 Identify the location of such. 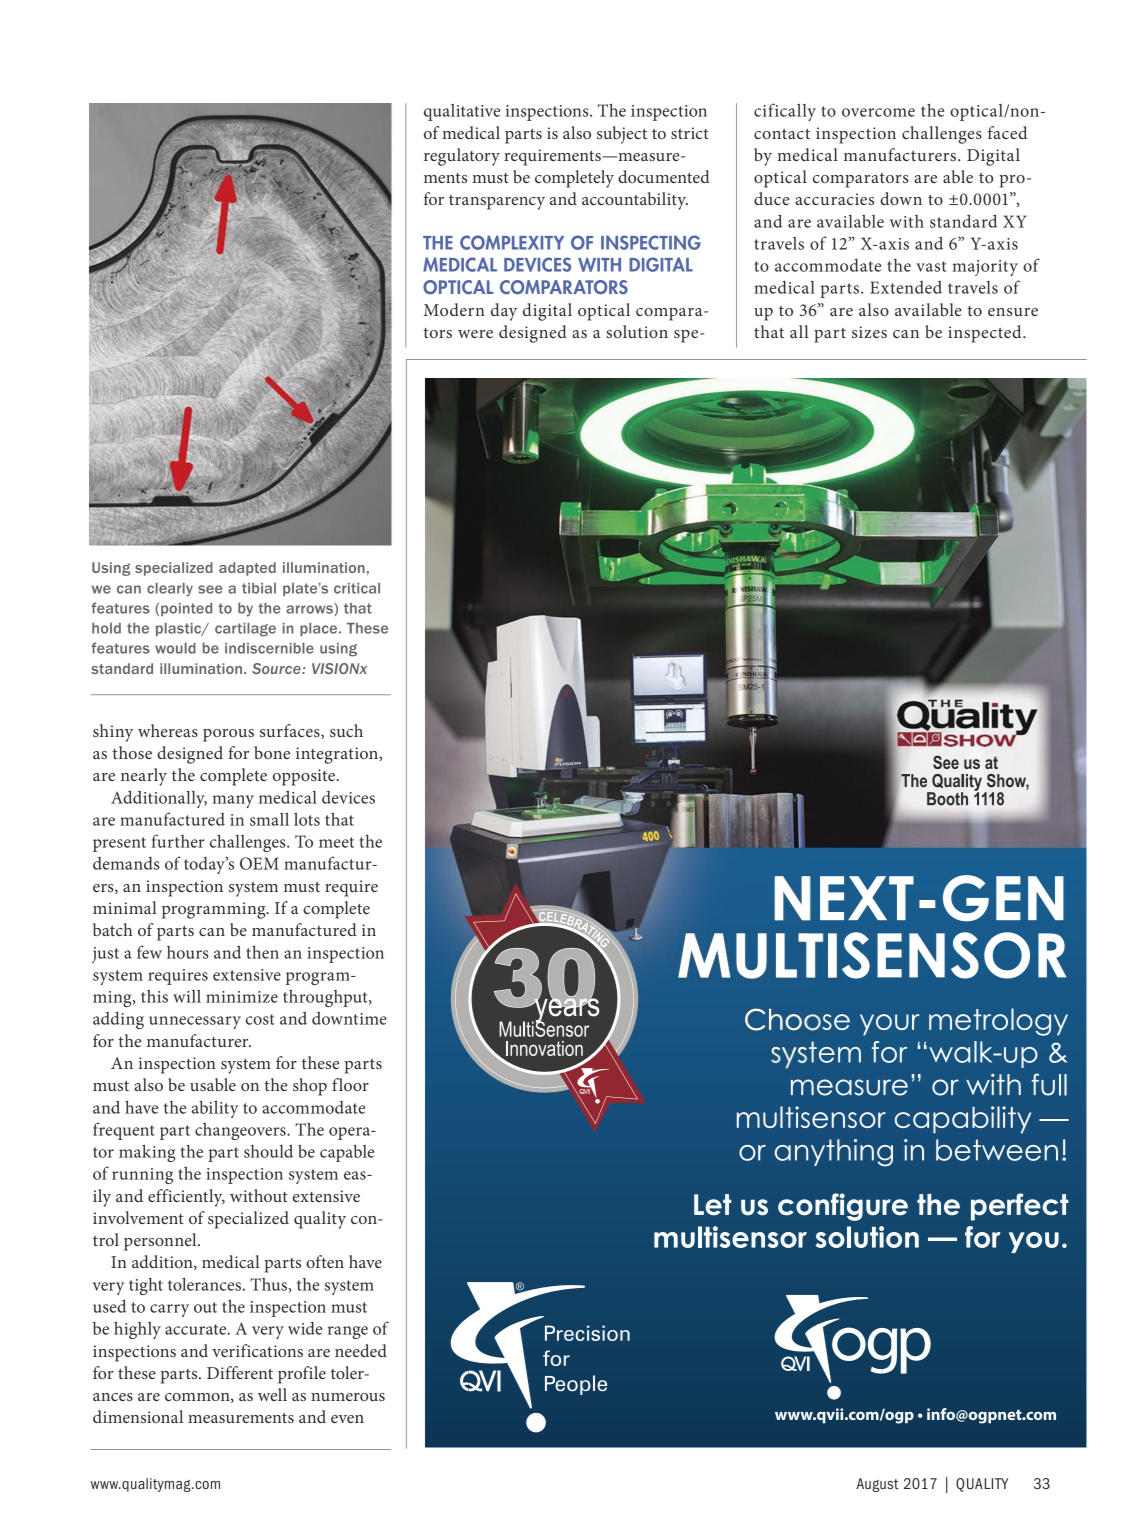
(346, 730).
